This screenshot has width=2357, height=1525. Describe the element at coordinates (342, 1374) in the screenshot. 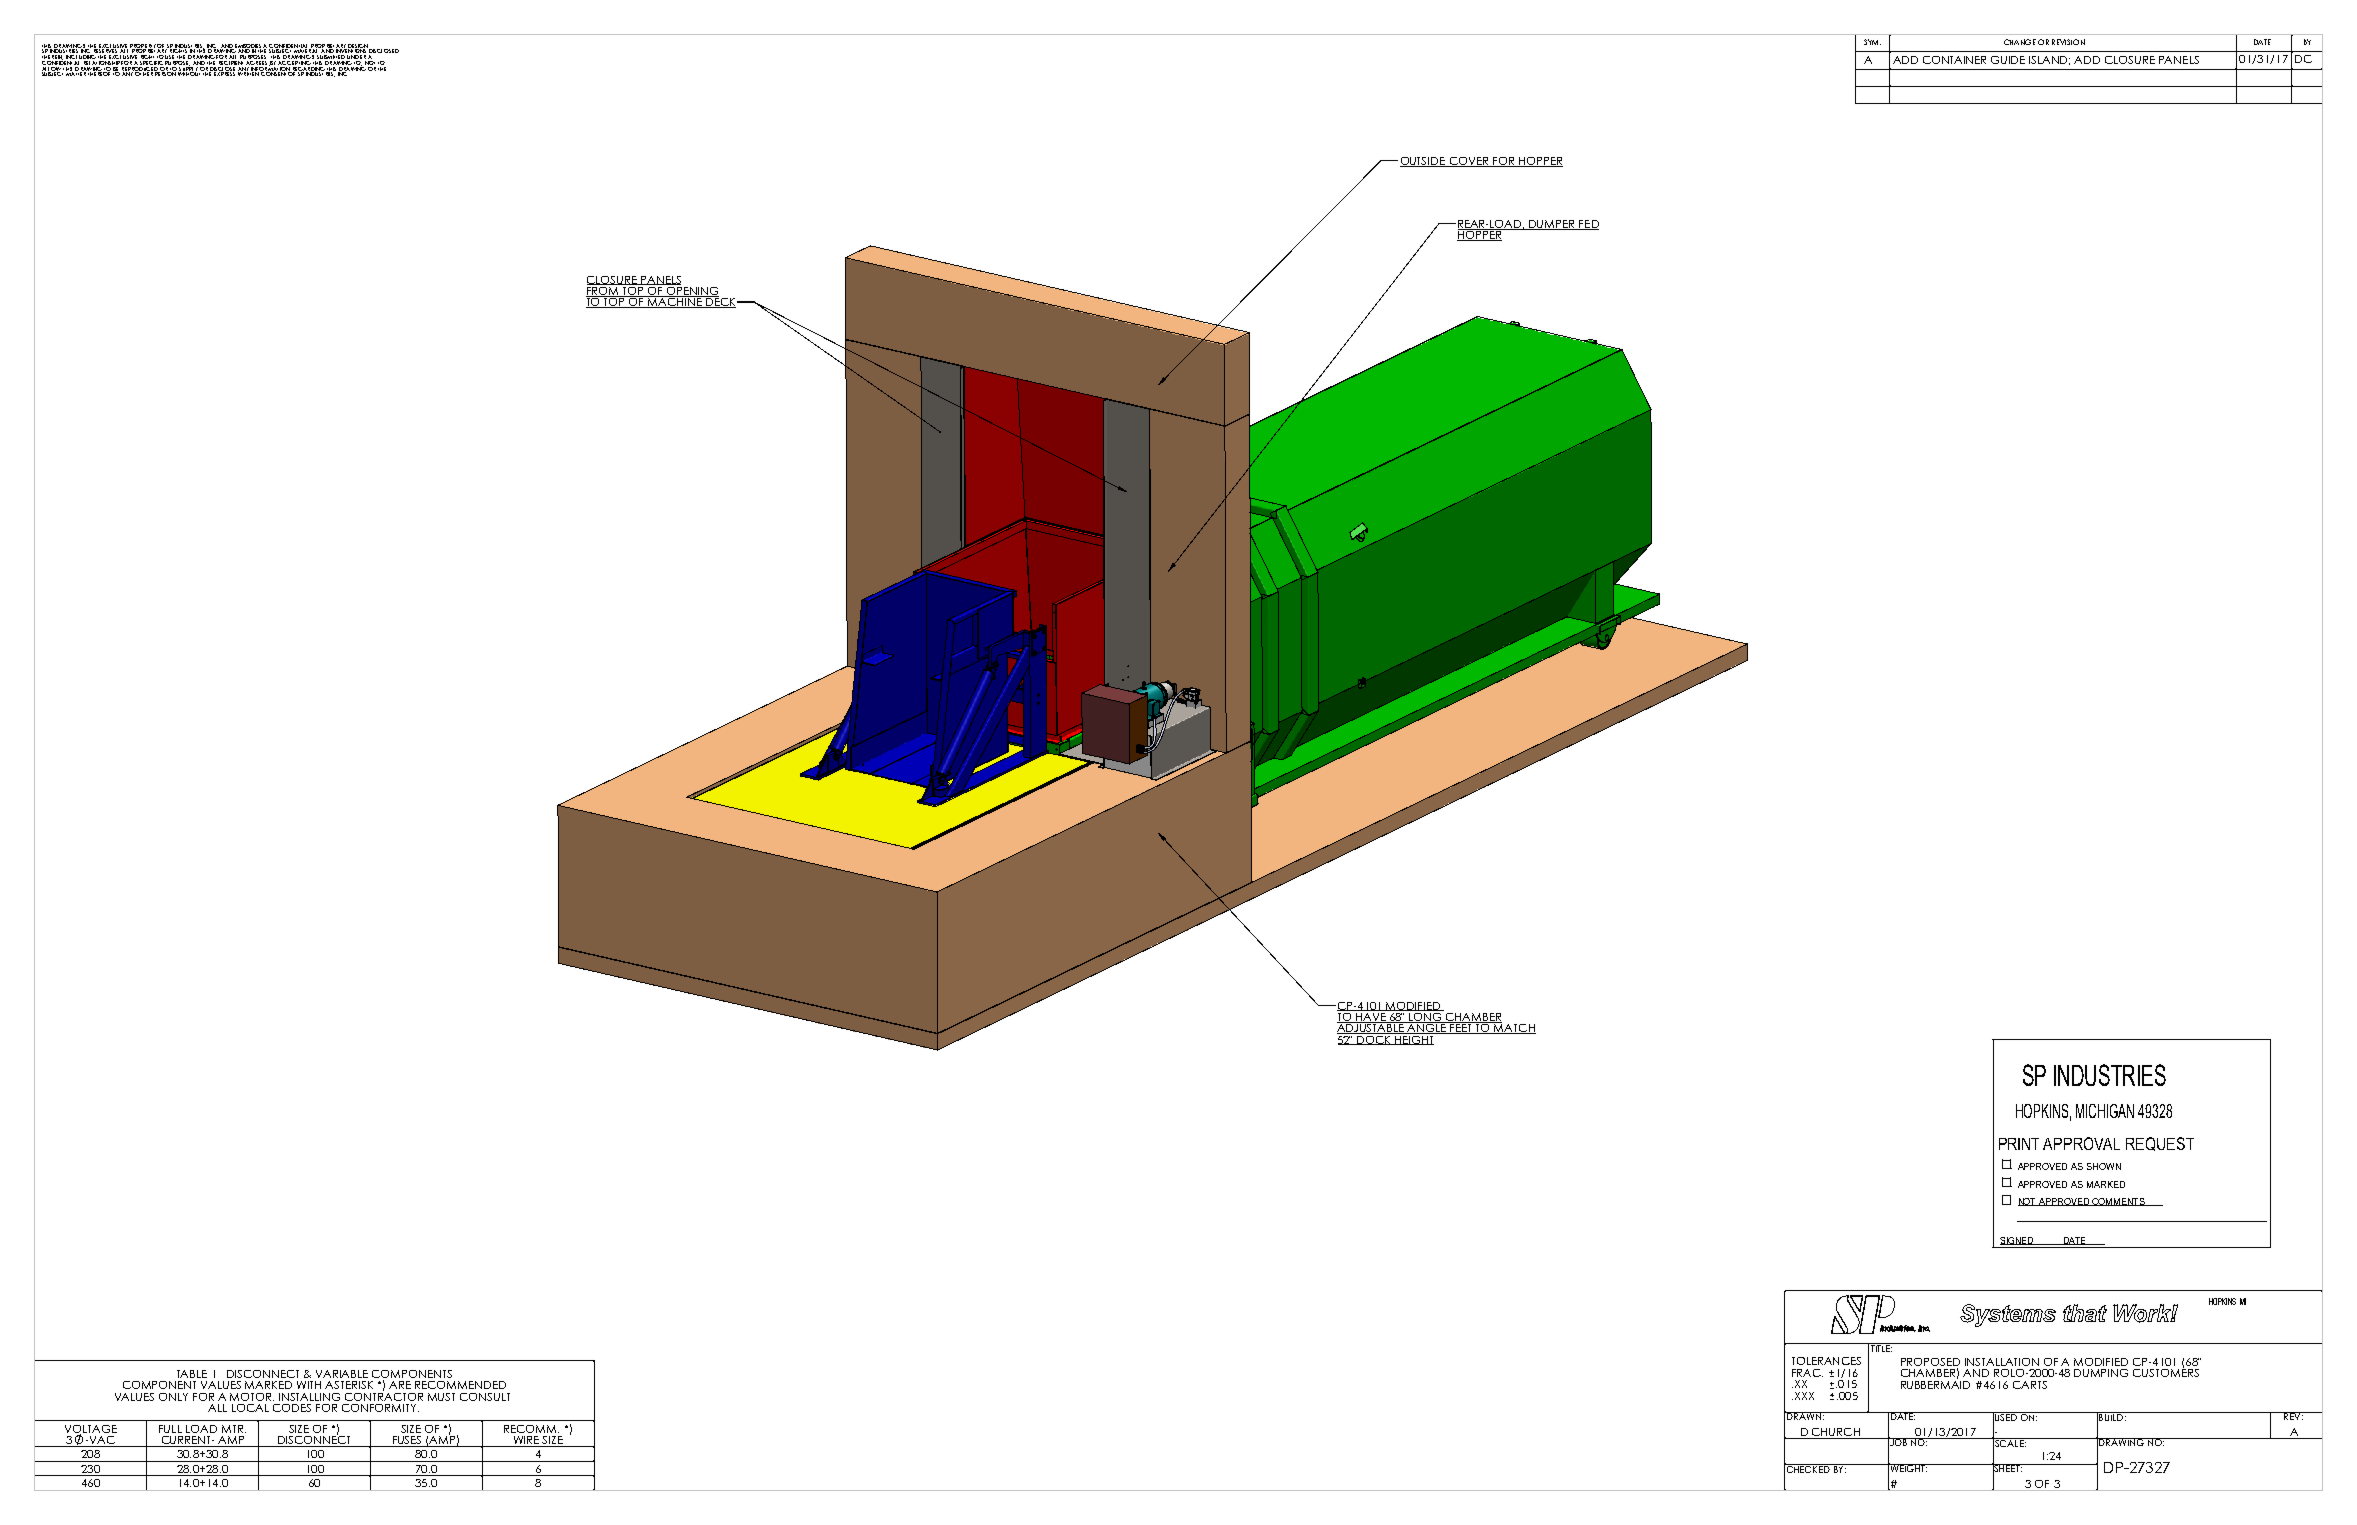

I see `VARIABLE` at that location.
